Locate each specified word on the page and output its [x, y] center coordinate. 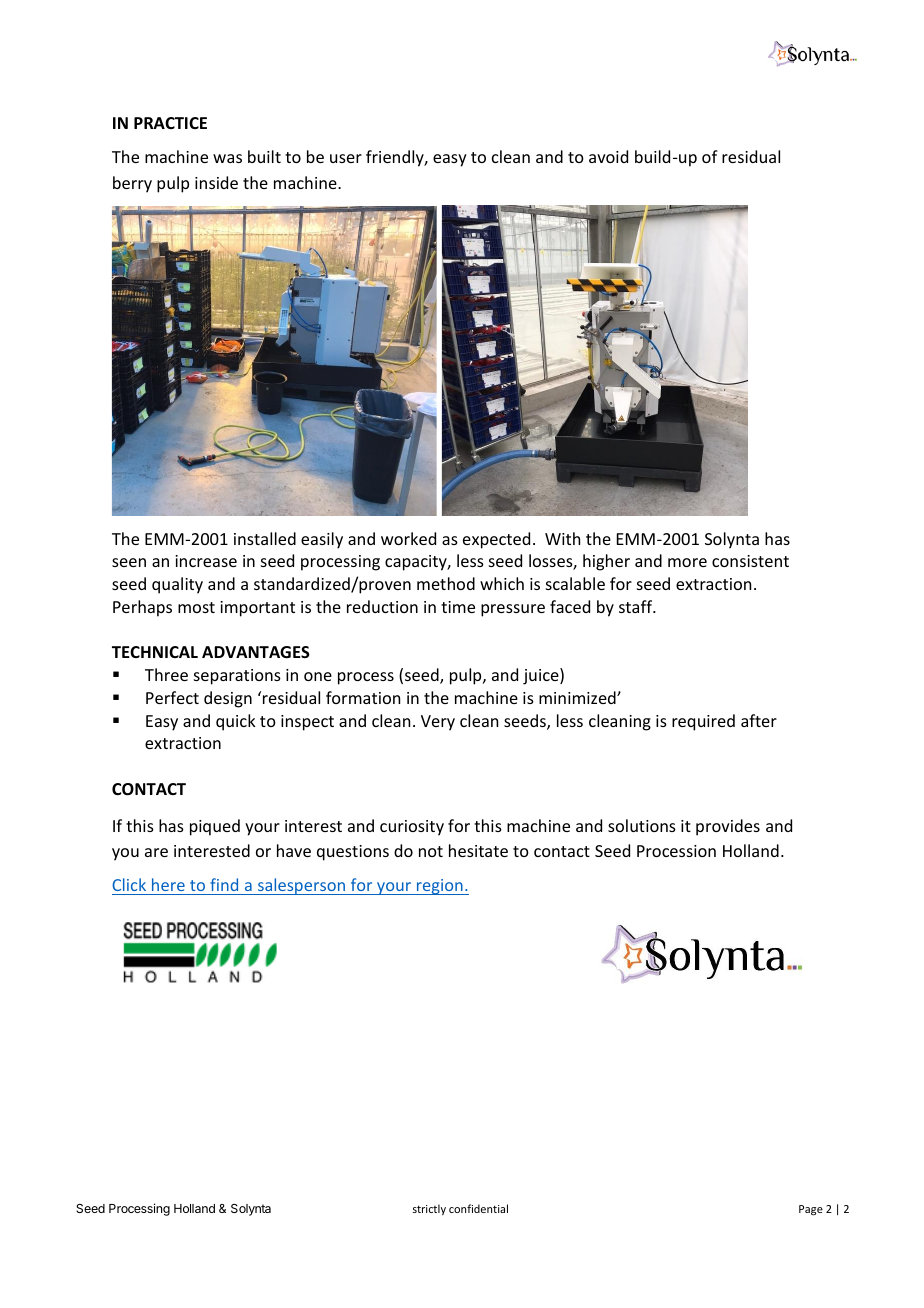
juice [542, 676]
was [227, 158]
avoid [608, 156]
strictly [429, 1209]
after [759, 720]
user [346, 158]
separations [237, 677]
